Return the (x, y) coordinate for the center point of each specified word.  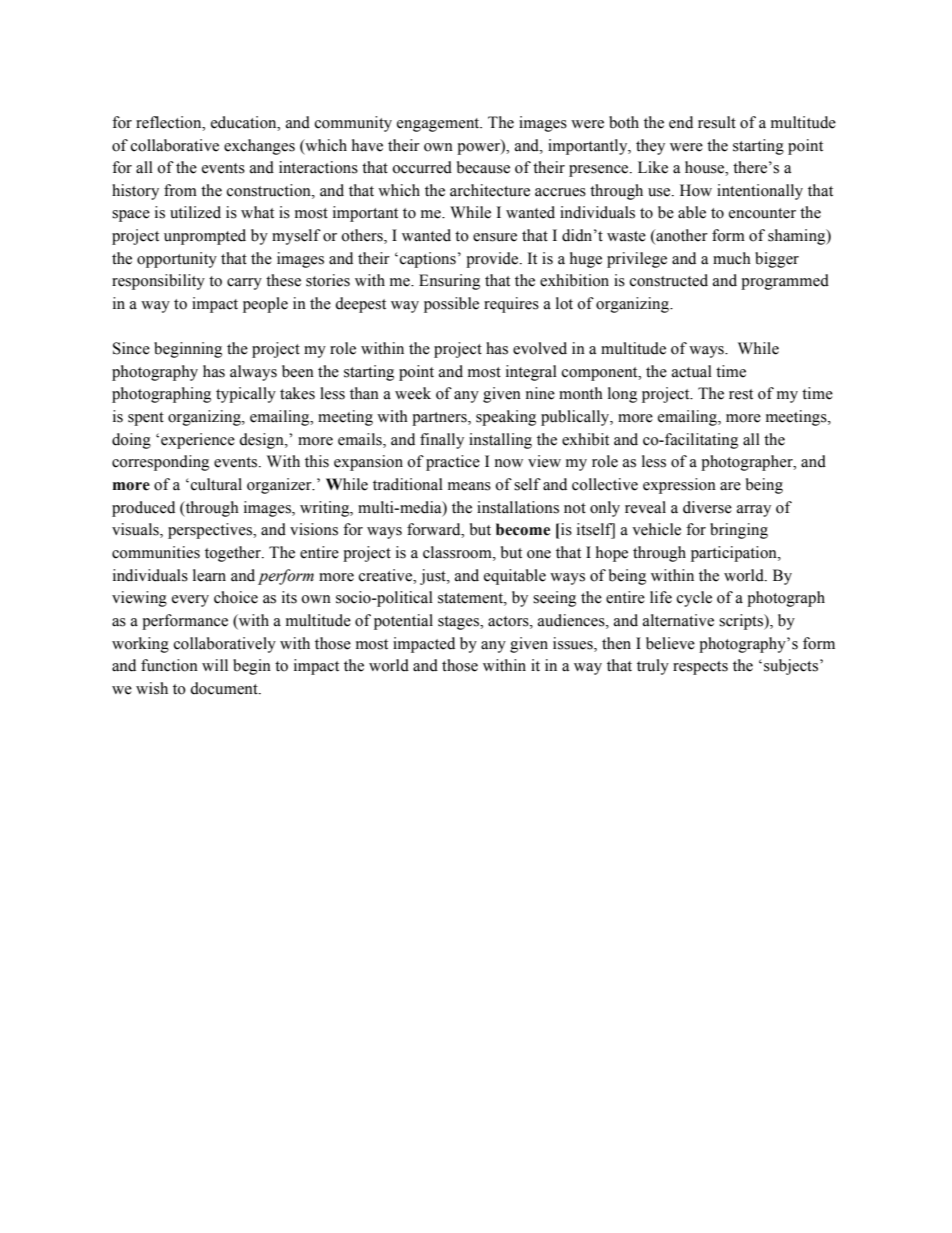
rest (741, 394)
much (732, 258)
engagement (439, 125)
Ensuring (449, 282)
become (523, 529)
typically (246, 395)
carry (244, 284)
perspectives (211, 531)
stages (459, 623)
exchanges (259, 147)
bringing (739, 531)
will (215, 665)
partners (440, 419)
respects (700, 668)
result (717, 122)
